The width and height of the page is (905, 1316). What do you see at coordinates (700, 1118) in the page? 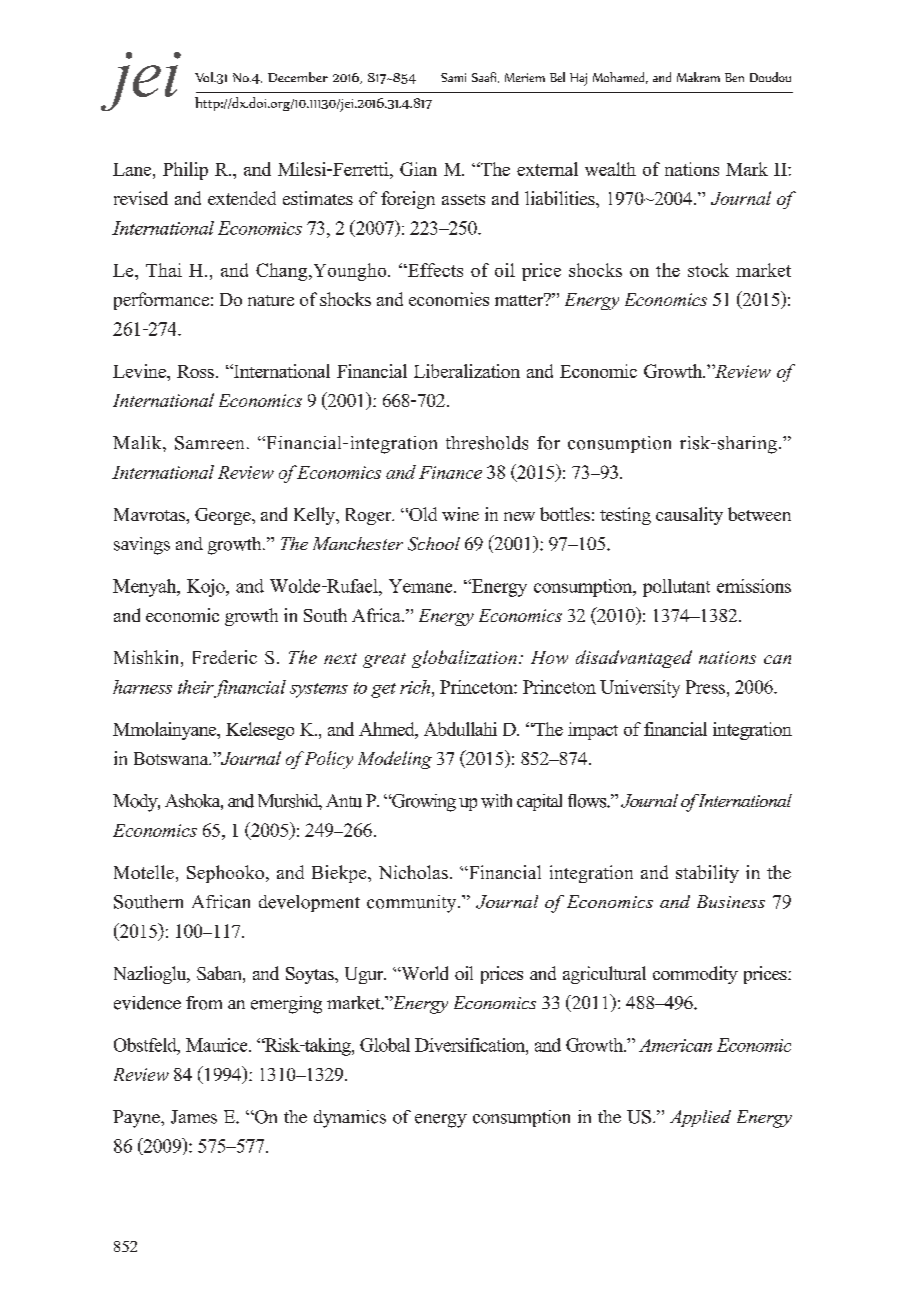
I see `Applied` at bounding box center [700, 1118].
